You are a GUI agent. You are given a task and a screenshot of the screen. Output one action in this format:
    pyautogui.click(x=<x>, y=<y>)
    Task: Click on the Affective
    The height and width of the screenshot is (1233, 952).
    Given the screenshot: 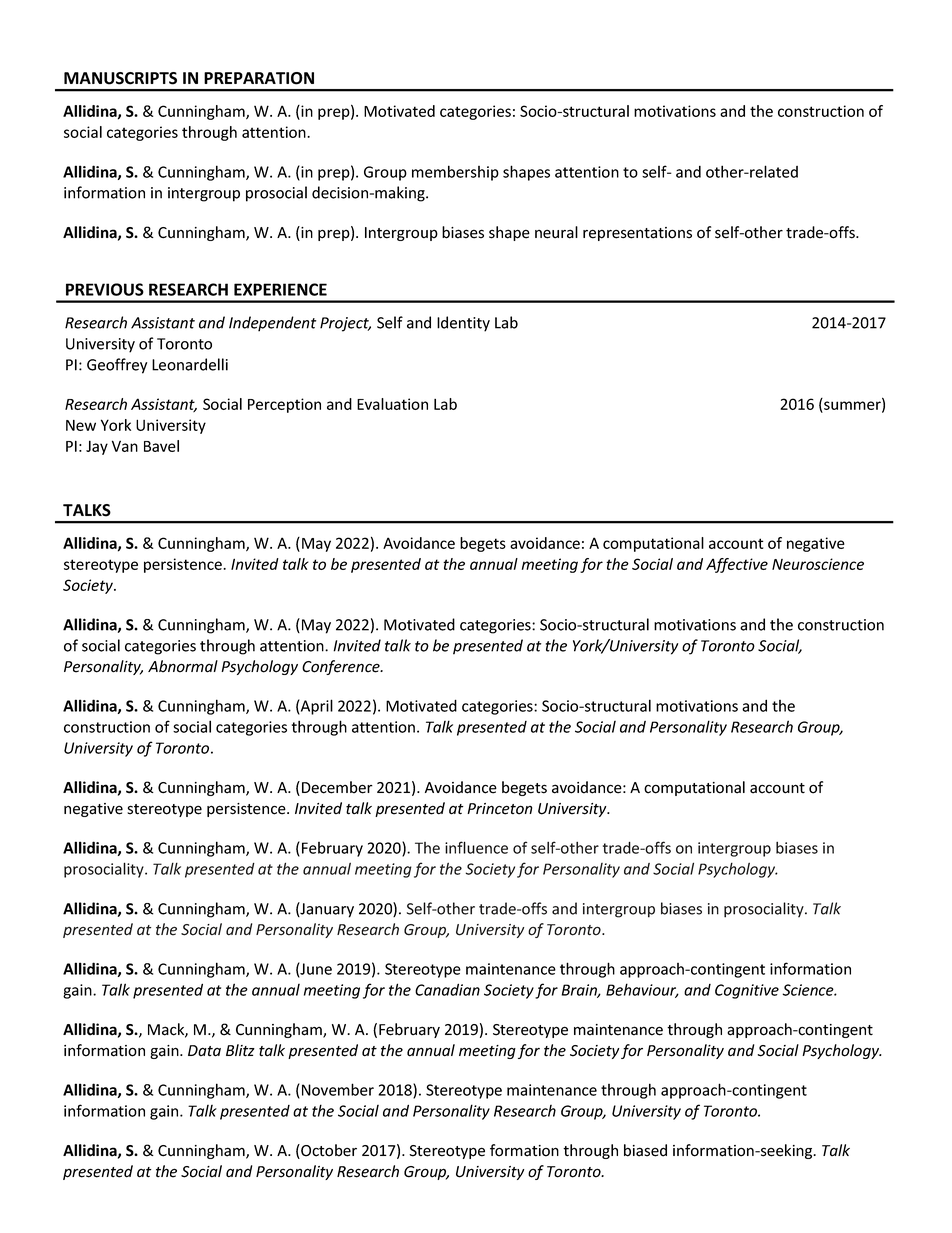 What is the action you would take?
    pyautogui.click(x=737, y=565)
